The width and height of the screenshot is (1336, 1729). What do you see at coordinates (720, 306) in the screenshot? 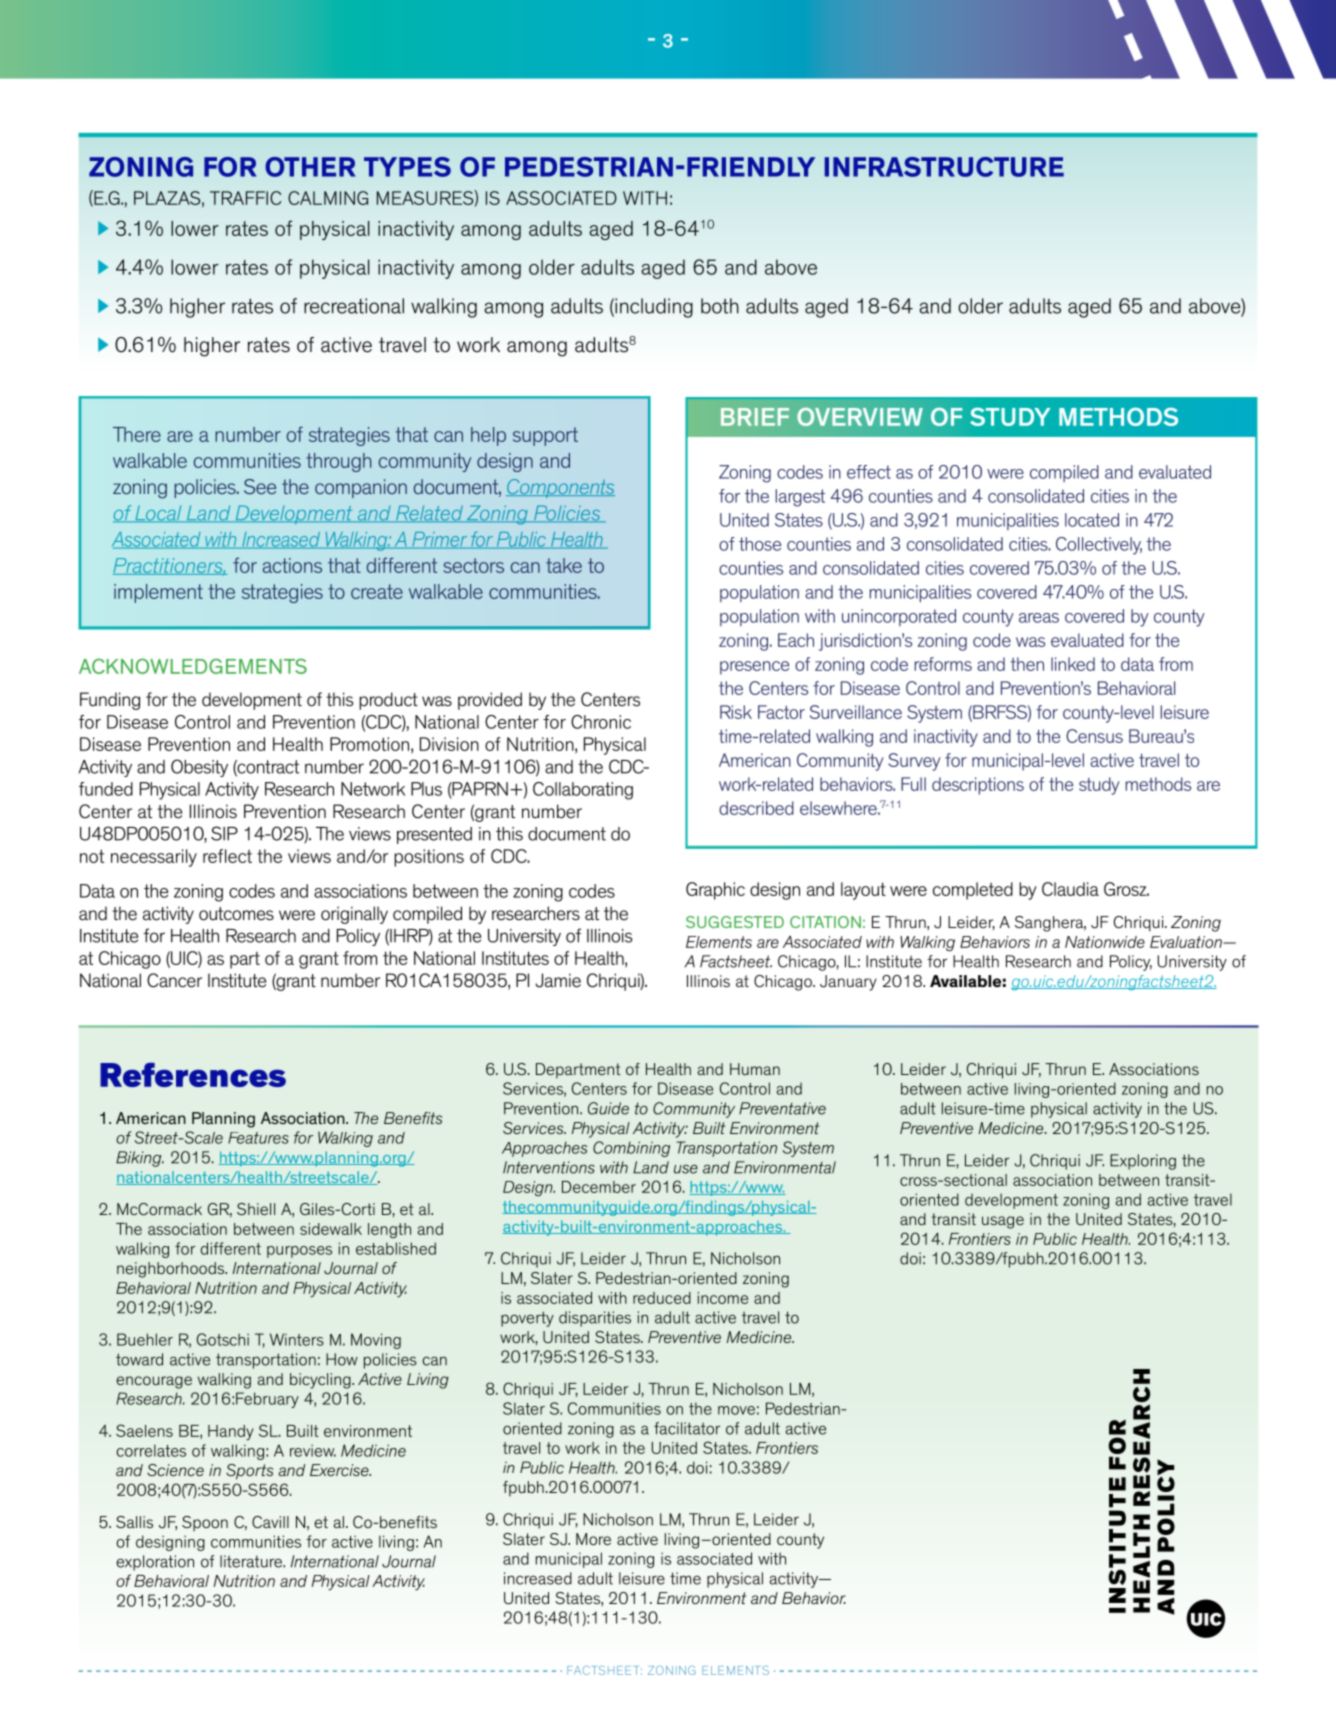
I see `both` at bounding box center [720, 306].
